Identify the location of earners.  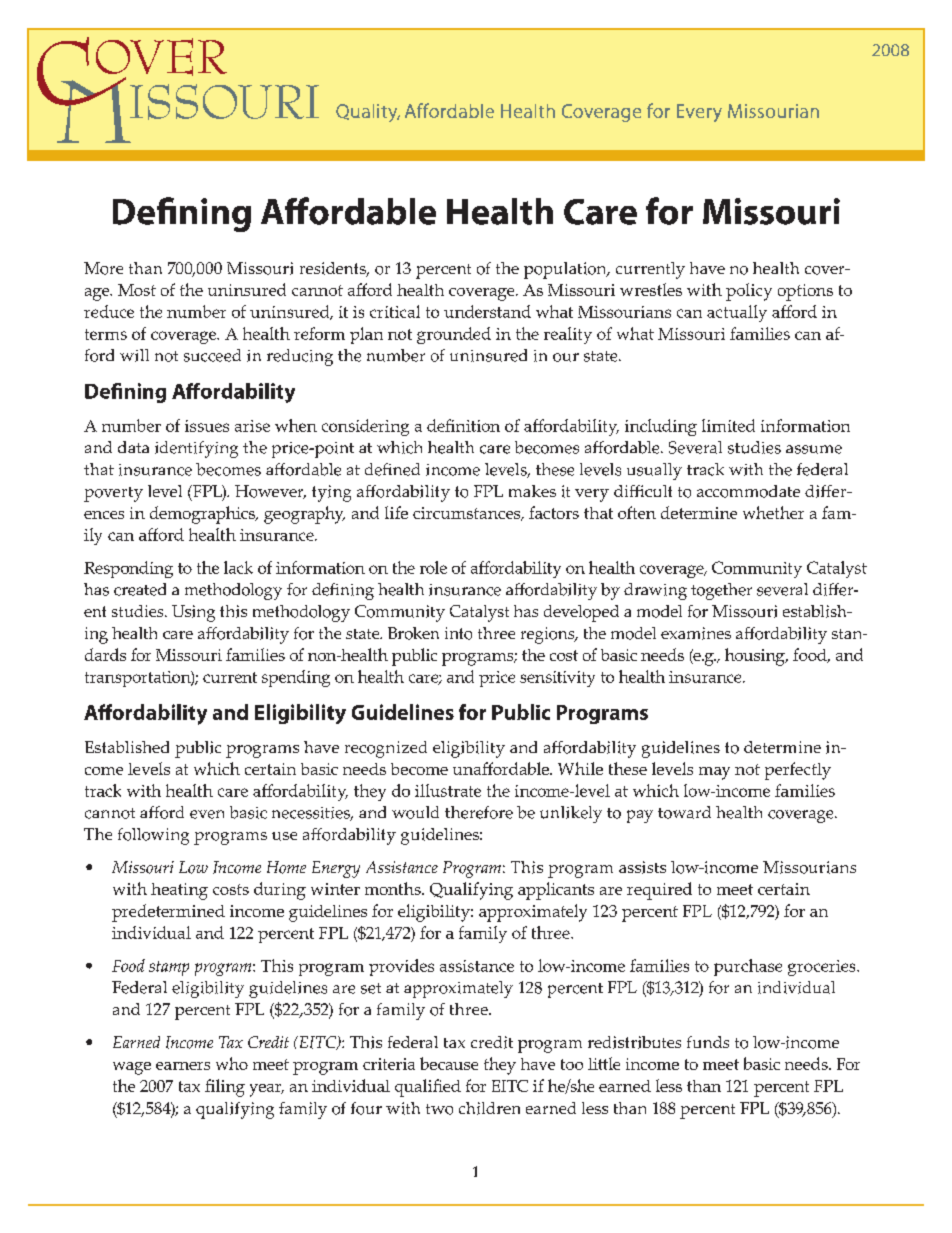
(183, 1066).
